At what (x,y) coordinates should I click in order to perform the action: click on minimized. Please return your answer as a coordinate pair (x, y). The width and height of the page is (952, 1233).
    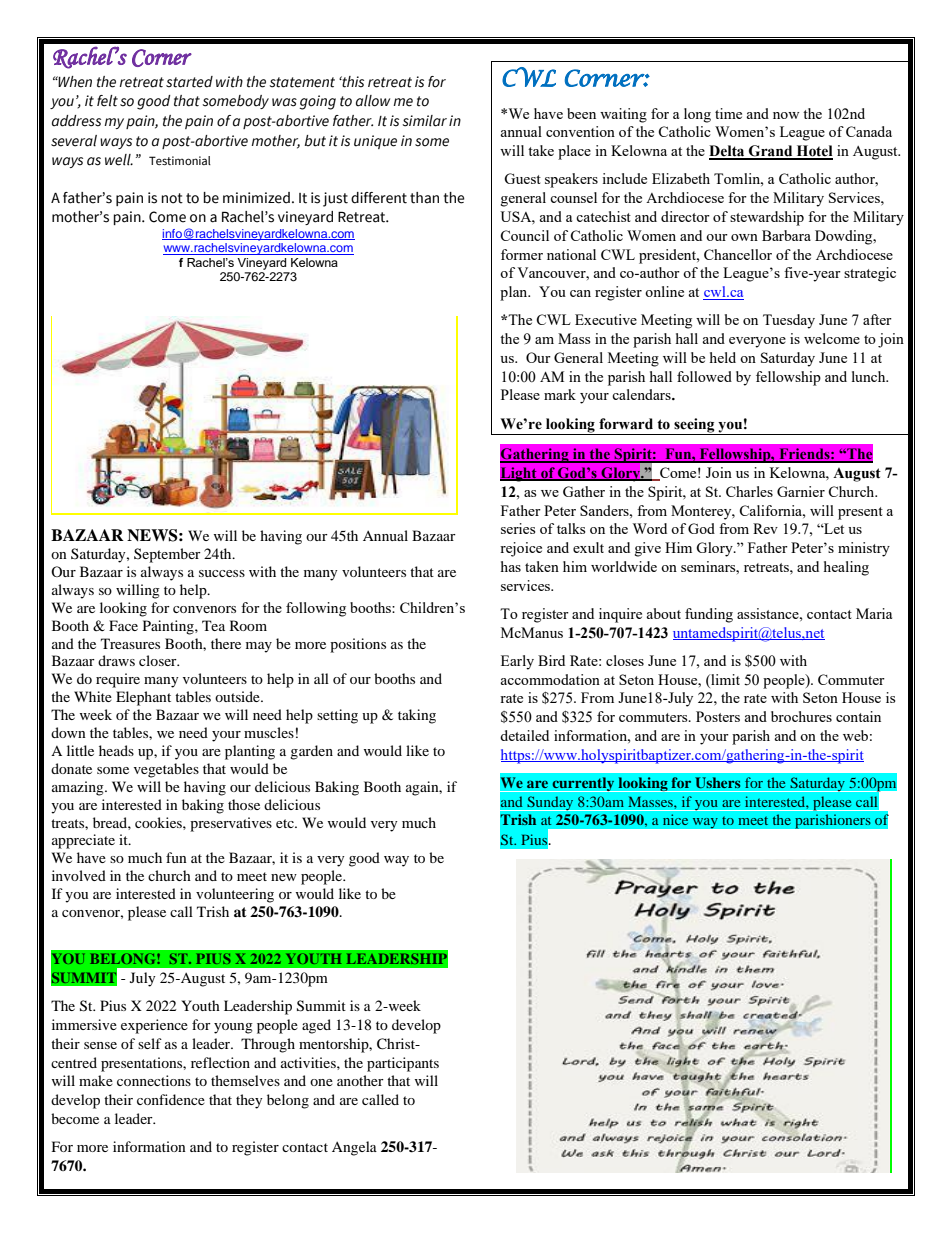
    Looking at the image, I should click on (256, 198).
